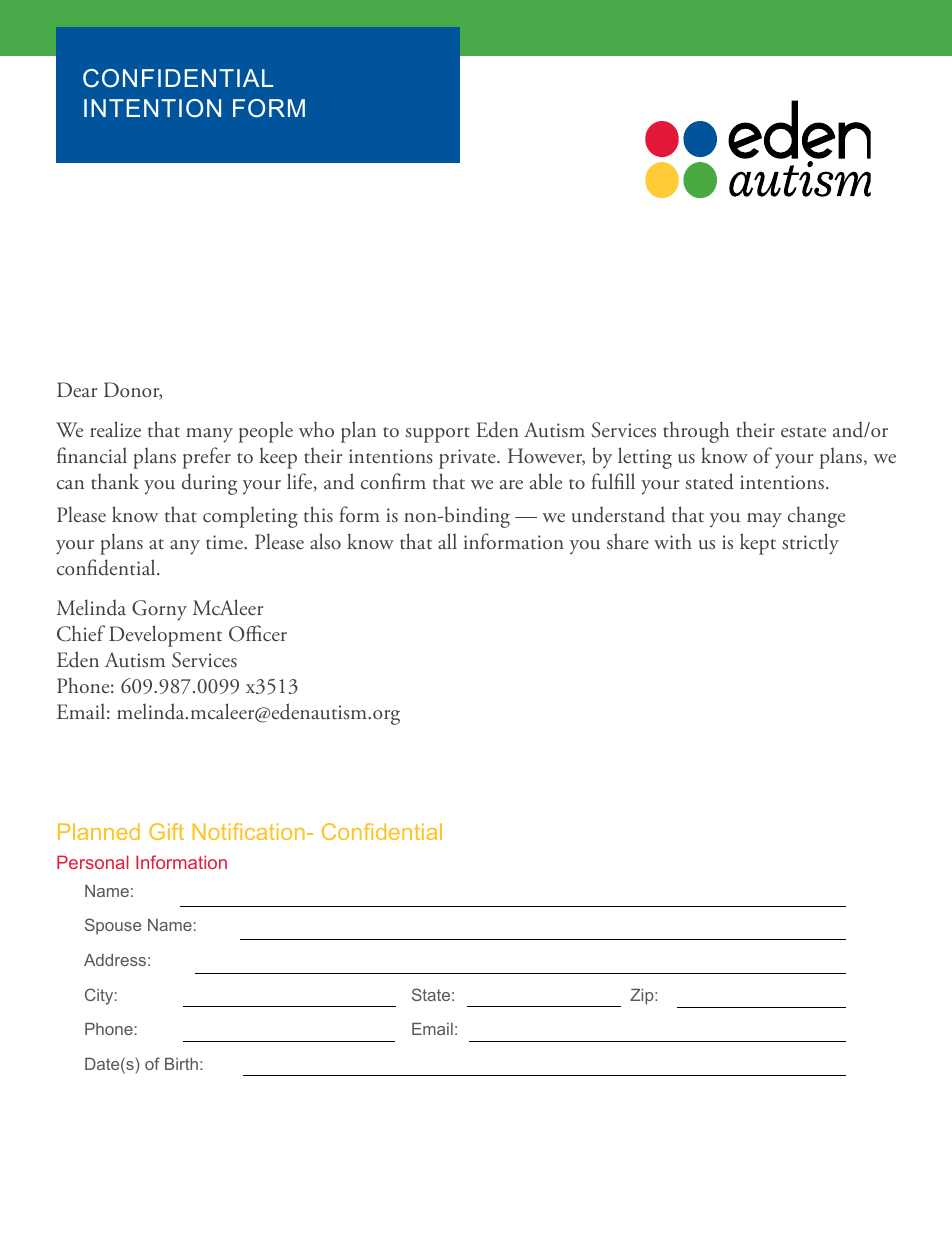  Describe the element at coordinates (758, 544) in the screenshot. I see `kept` at that location.
